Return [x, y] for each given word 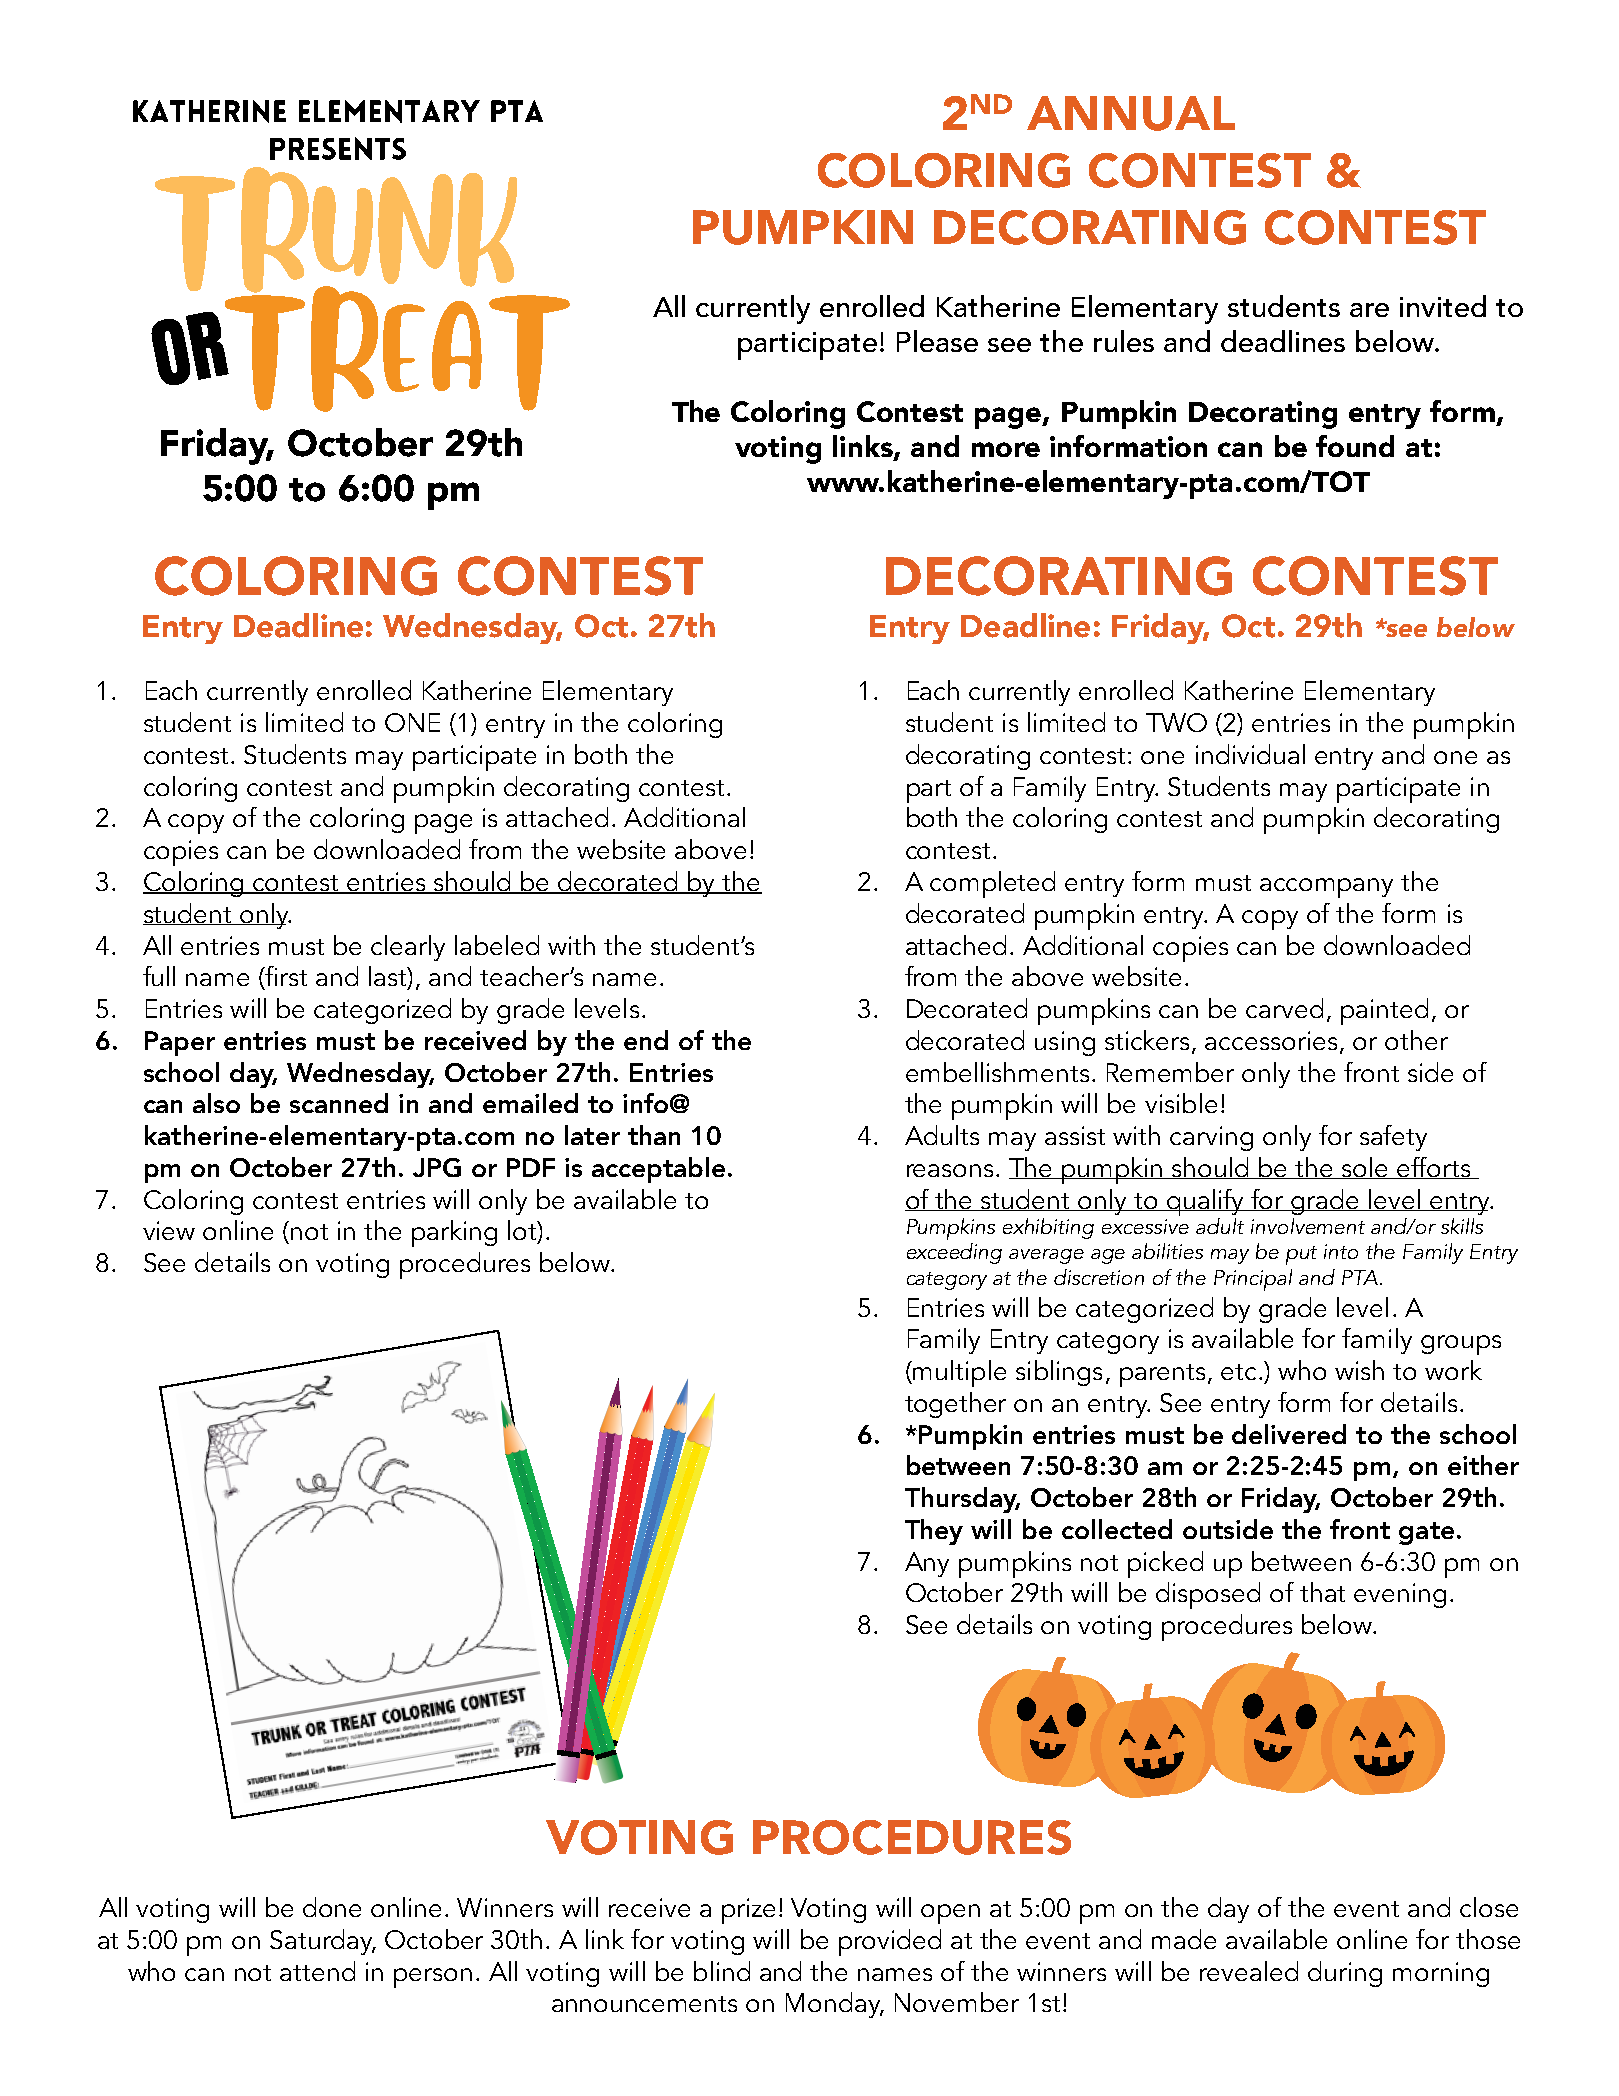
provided [890, 1942]
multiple [958, 1373]
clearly [408, 948]
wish [1359, 1370]
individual [1250, 754]
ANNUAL [1131, 113]
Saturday [322, 1942]
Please [937, 341]
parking [454, 1233]
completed [992, 884]
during [1345, 1974]
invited [1443, 306]
